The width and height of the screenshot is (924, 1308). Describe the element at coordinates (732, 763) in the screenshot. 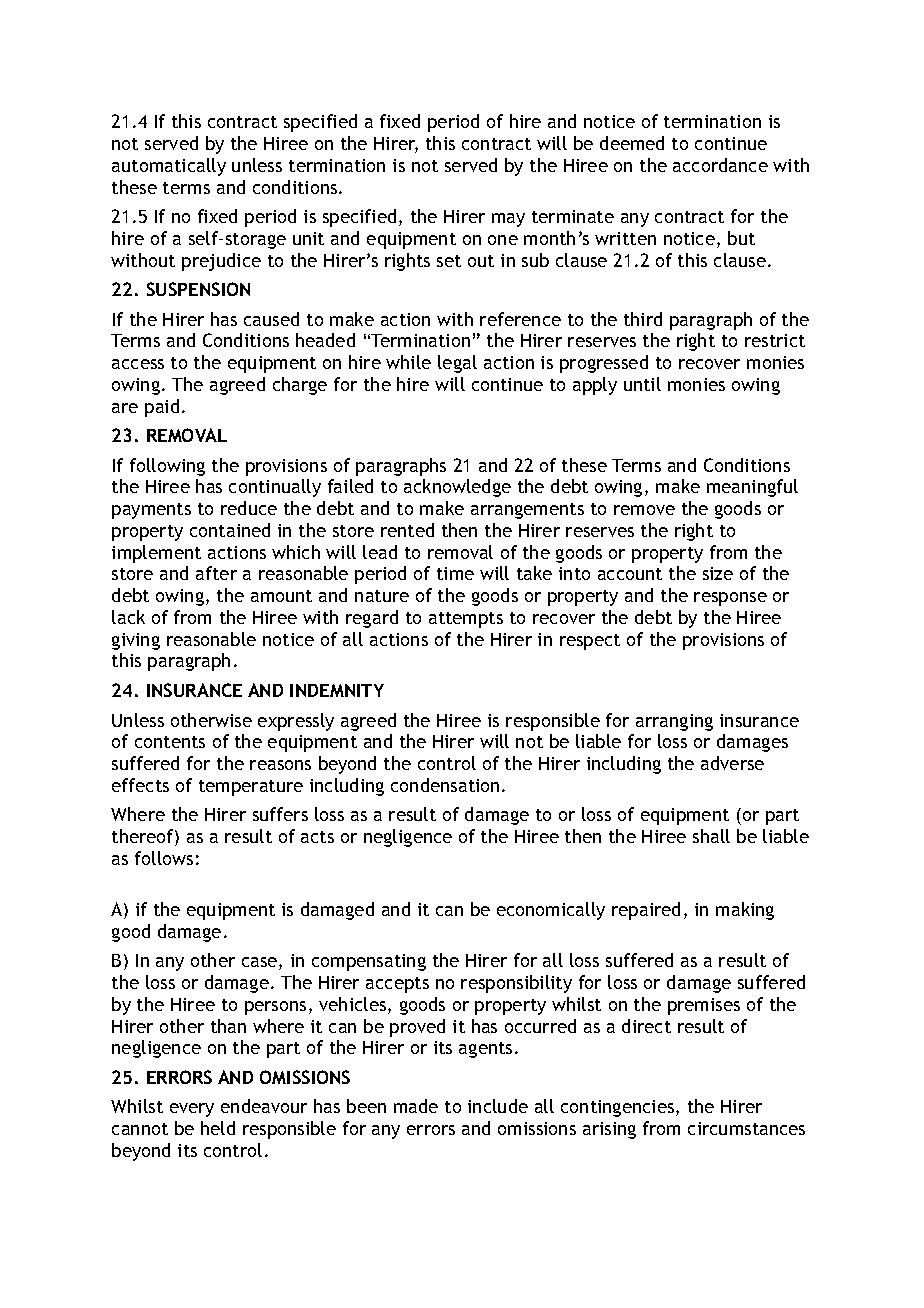

I see `adverse` at that location.
